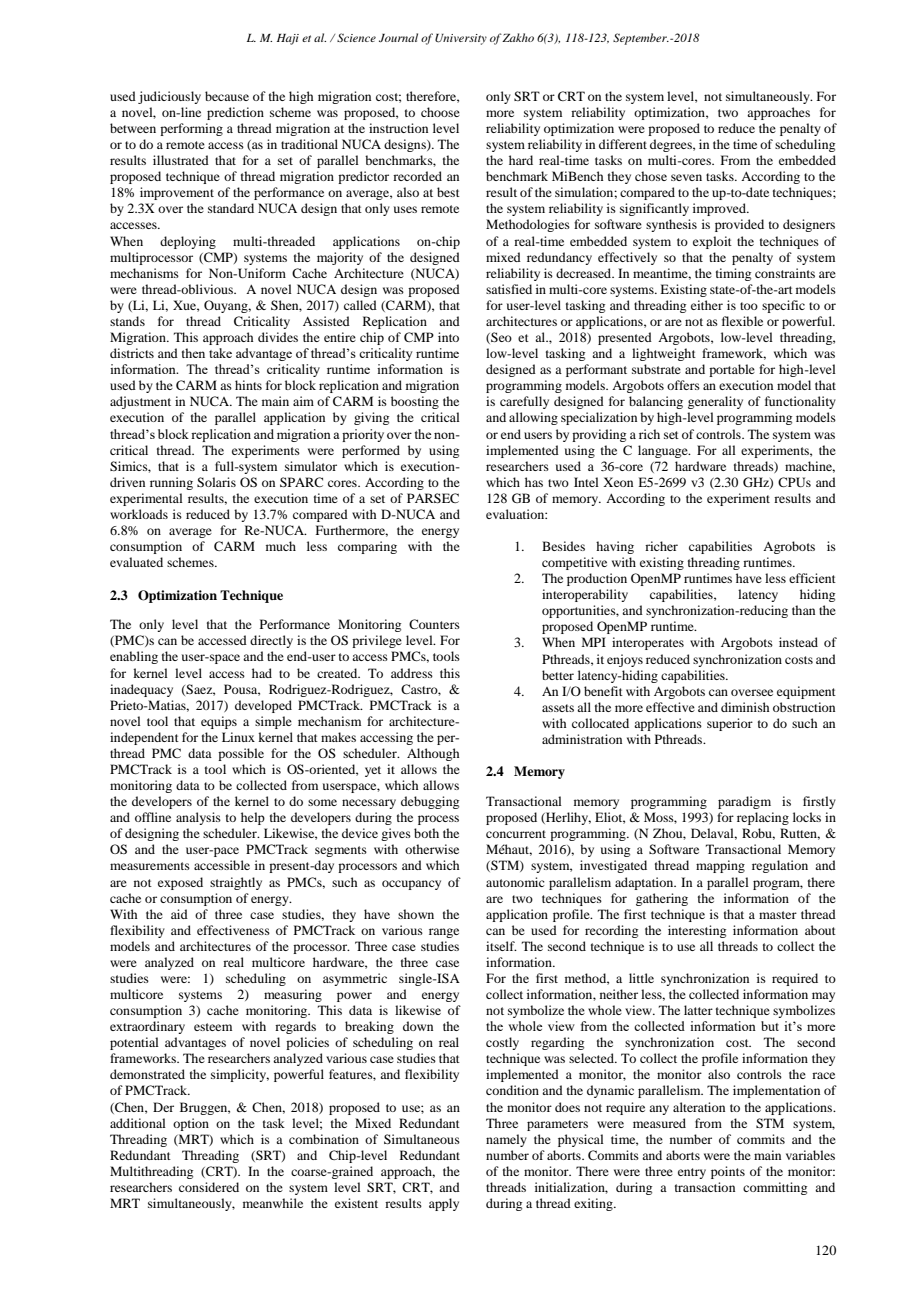 This document has width=924, height=1308. Describe the element at coordinates (798, 642) in the document. I see `instead` at that location.
